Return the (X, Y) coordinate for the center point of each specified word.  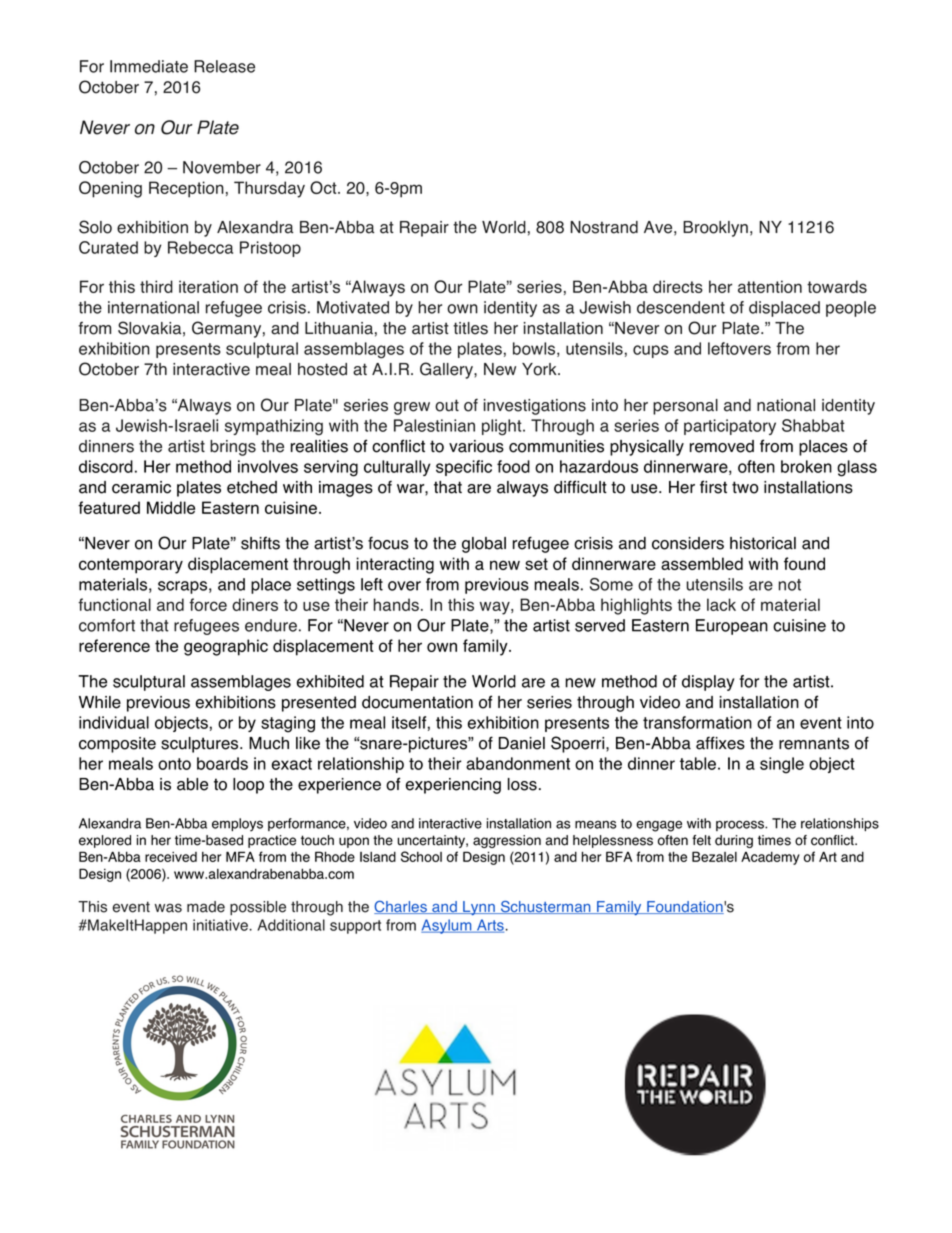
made (206, 907)
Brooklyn (715, 229)
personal (685, 407)
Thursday (269, 189)
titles (470, 328)
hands (396, 604)
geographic (226, 647)
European (732, 627)
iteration (208, 286)
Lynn (479, 908)
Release (224, 66)
